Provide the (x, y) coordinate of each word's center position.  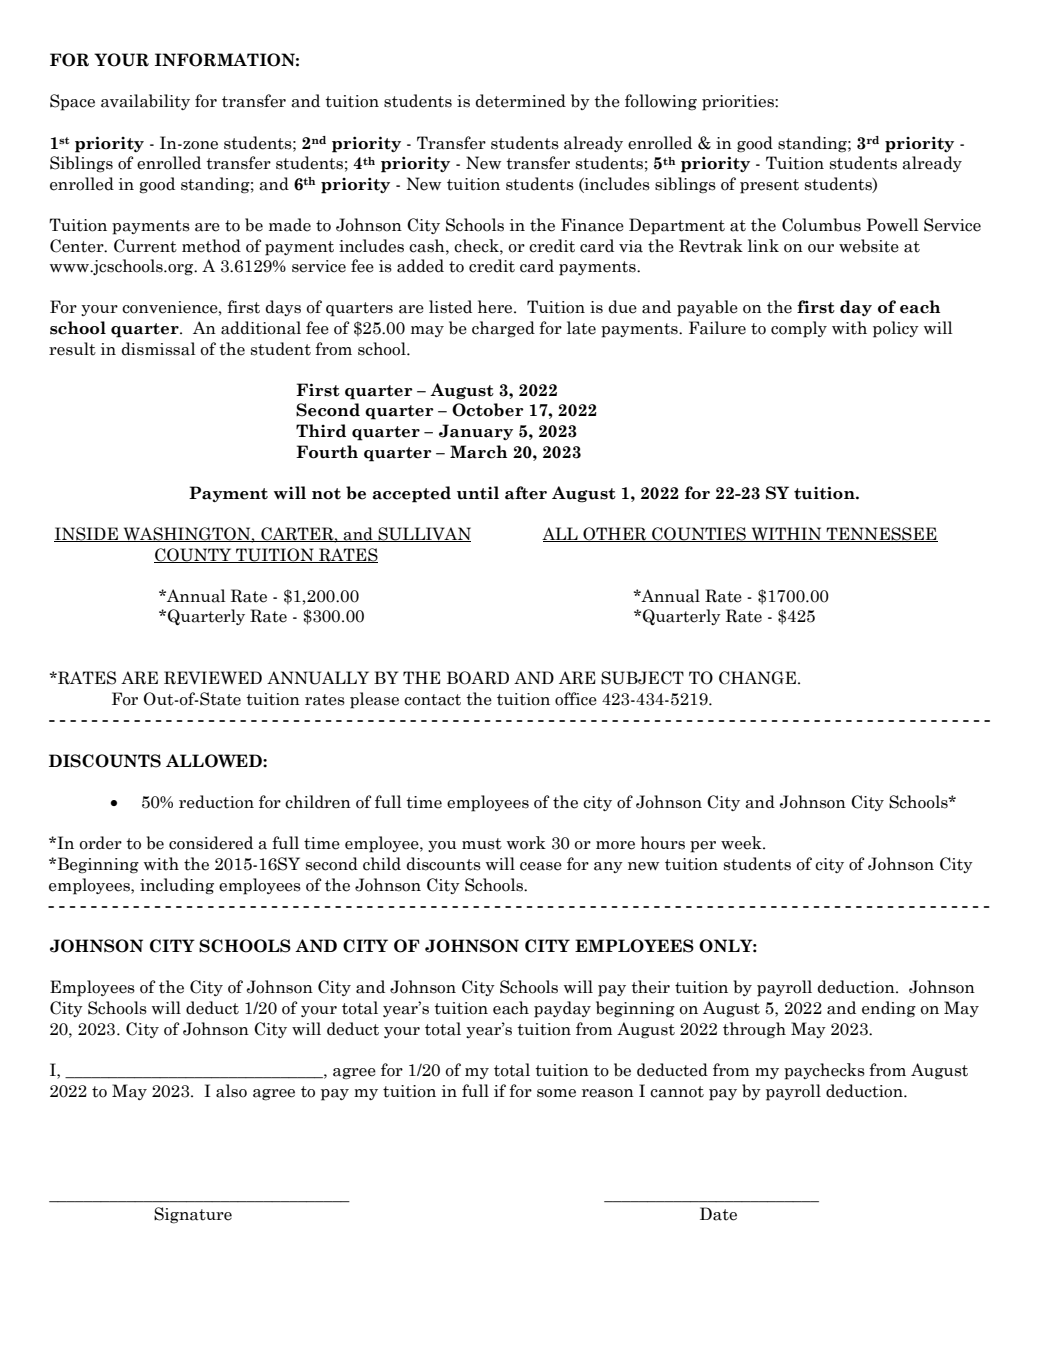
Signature (193, 1215)
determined (520, 101)
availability (145, 102)
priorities (739, 103)
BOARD (478, 678)
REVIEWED (213, 678)
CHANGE (757, 678)
